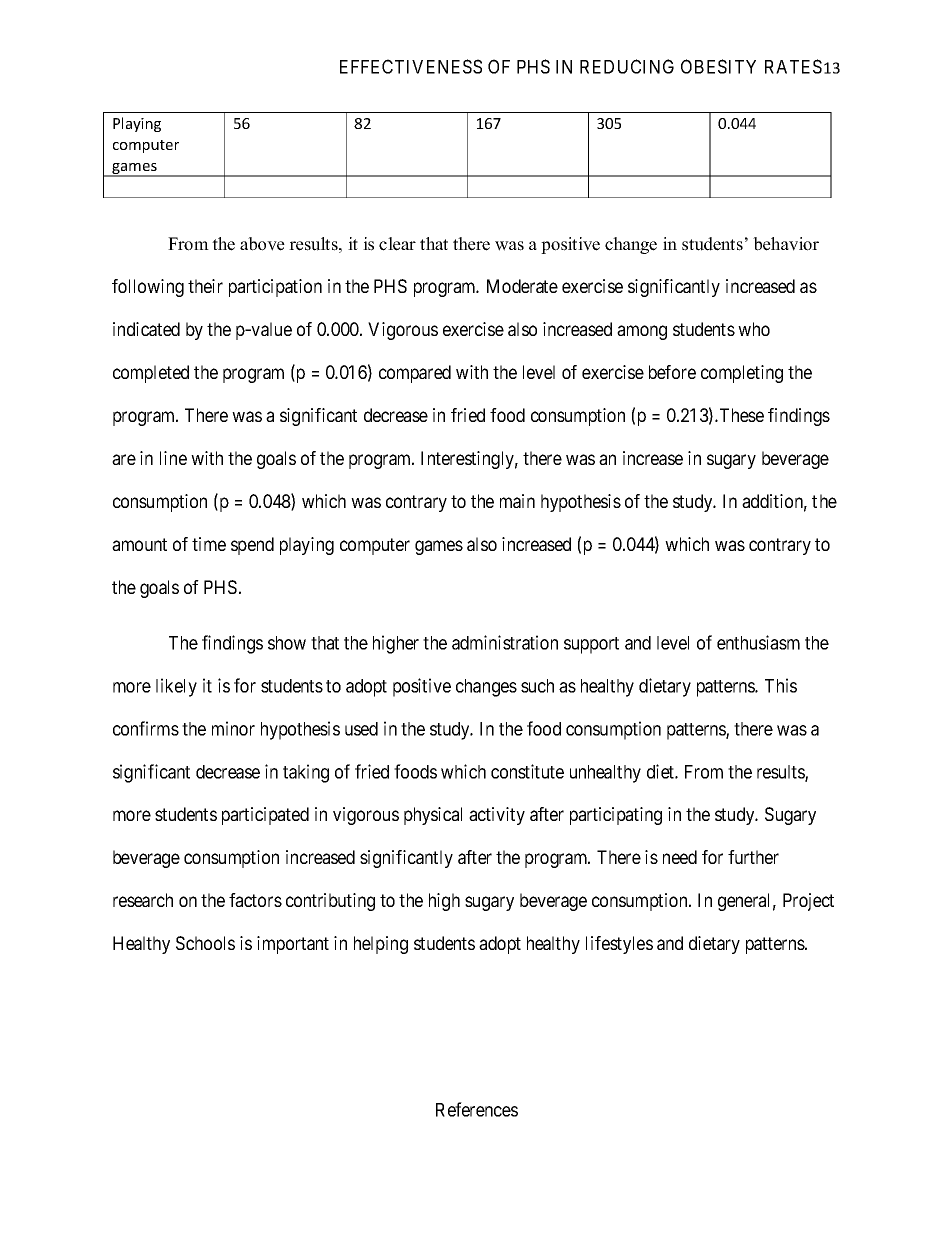 The height and width of the screenshot is (1233, 952). Describe the element at coordinates (205, 286) in the screenshot. I see `their` at that location.
